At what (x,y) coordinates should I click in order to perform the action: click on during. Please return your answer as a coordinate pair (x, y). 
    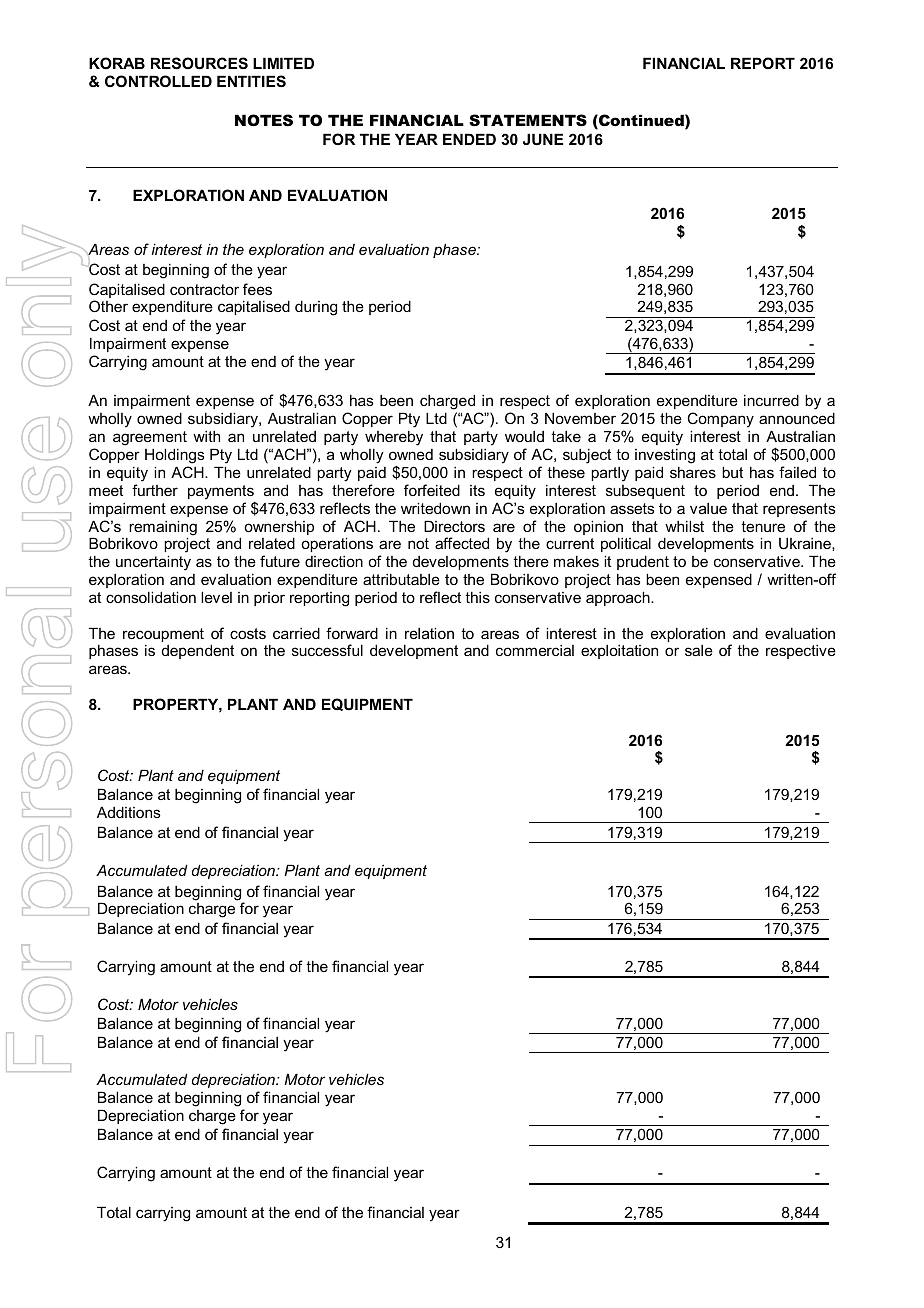
    Looking at the image, I should click on (316, 308).
